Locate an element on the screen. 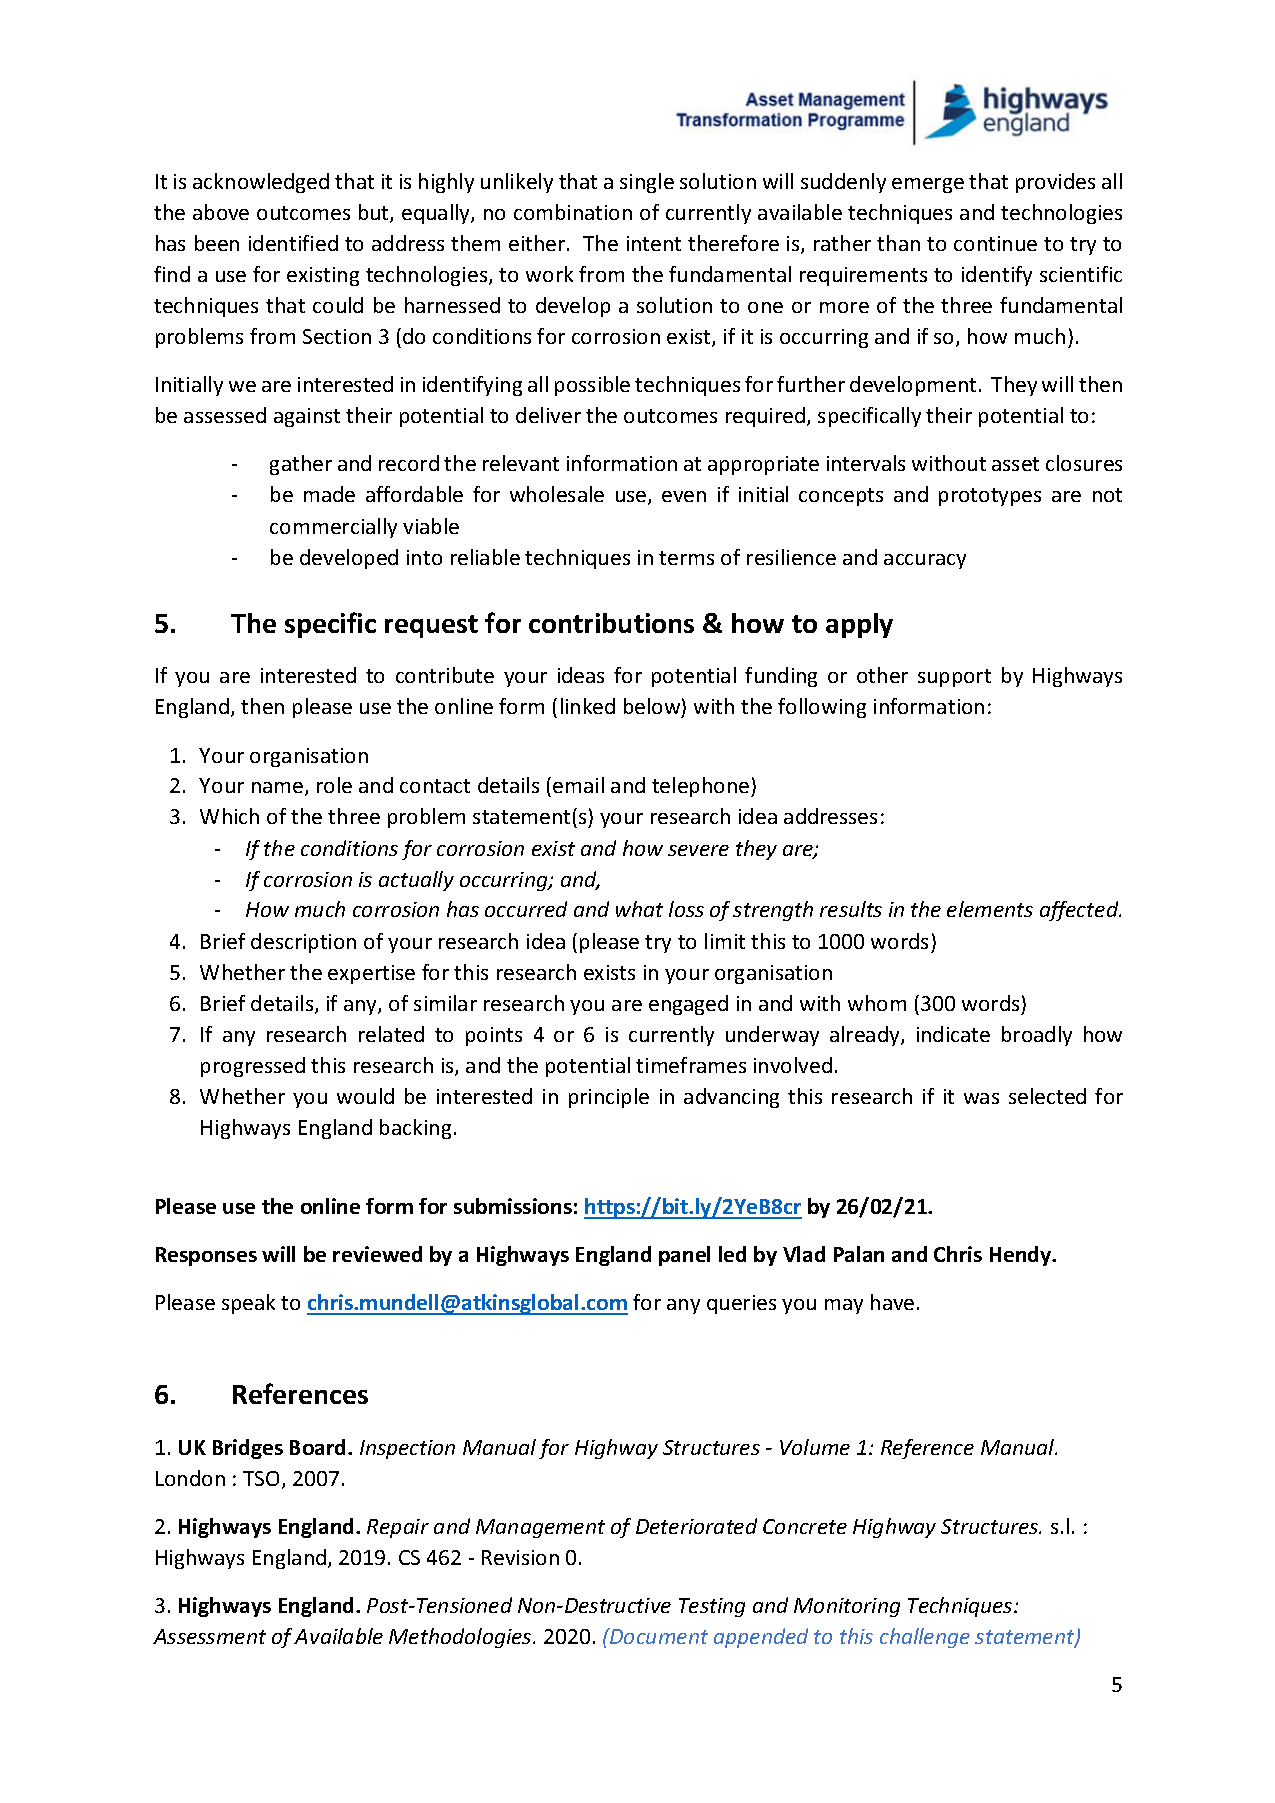 This screenshot has width=1275, height=1803. Document is located at coordinates (658, 1636).
